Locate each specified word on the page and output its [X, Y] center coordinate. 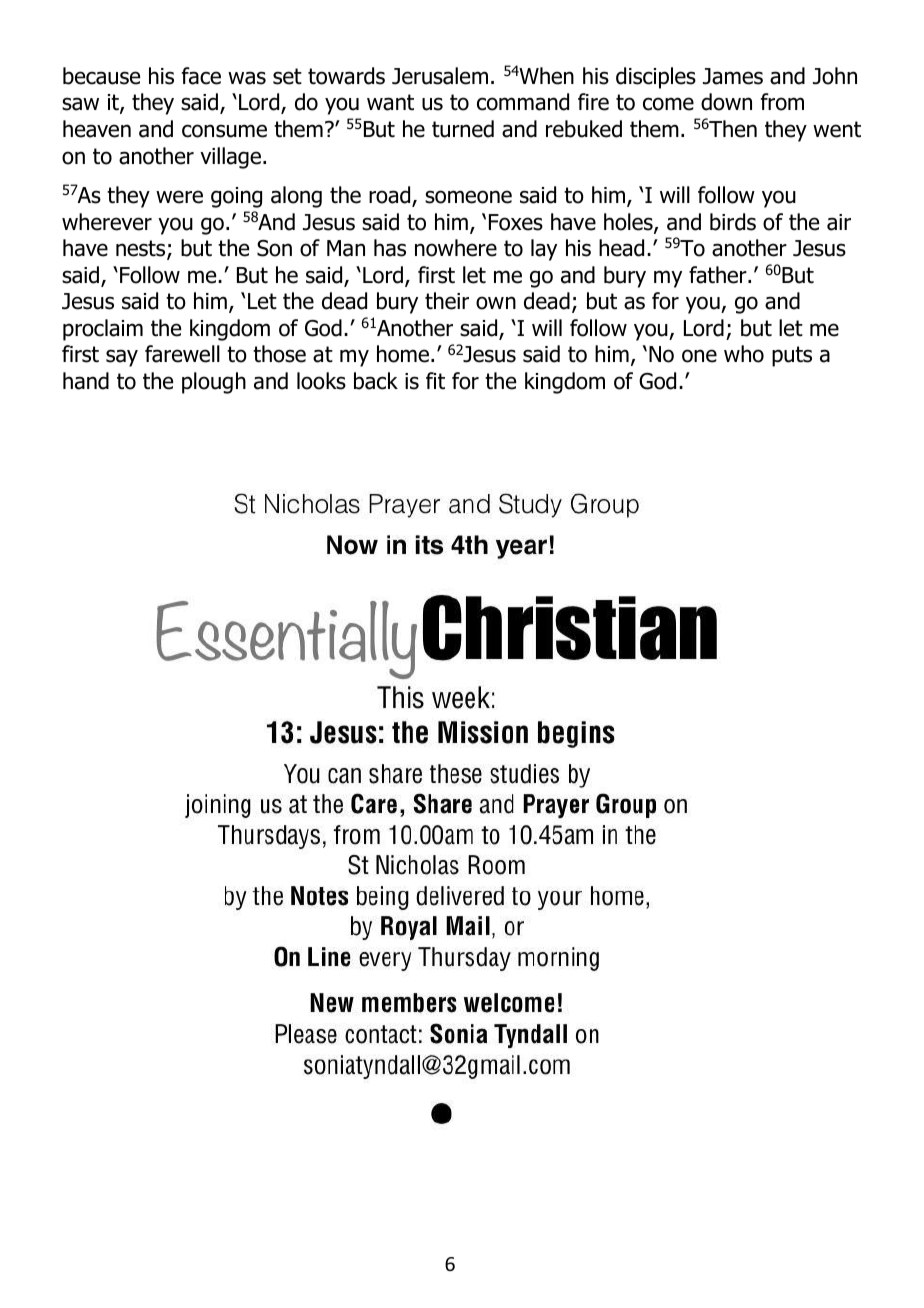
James [733, 76]
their [447, 301]
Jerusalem [440, 76]
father [719, 275]
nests [142, 249]
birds [733, 222]
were [179, 197]
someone [468, 197]
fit [435, 380]
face [201, 76]
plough [214, 383]
